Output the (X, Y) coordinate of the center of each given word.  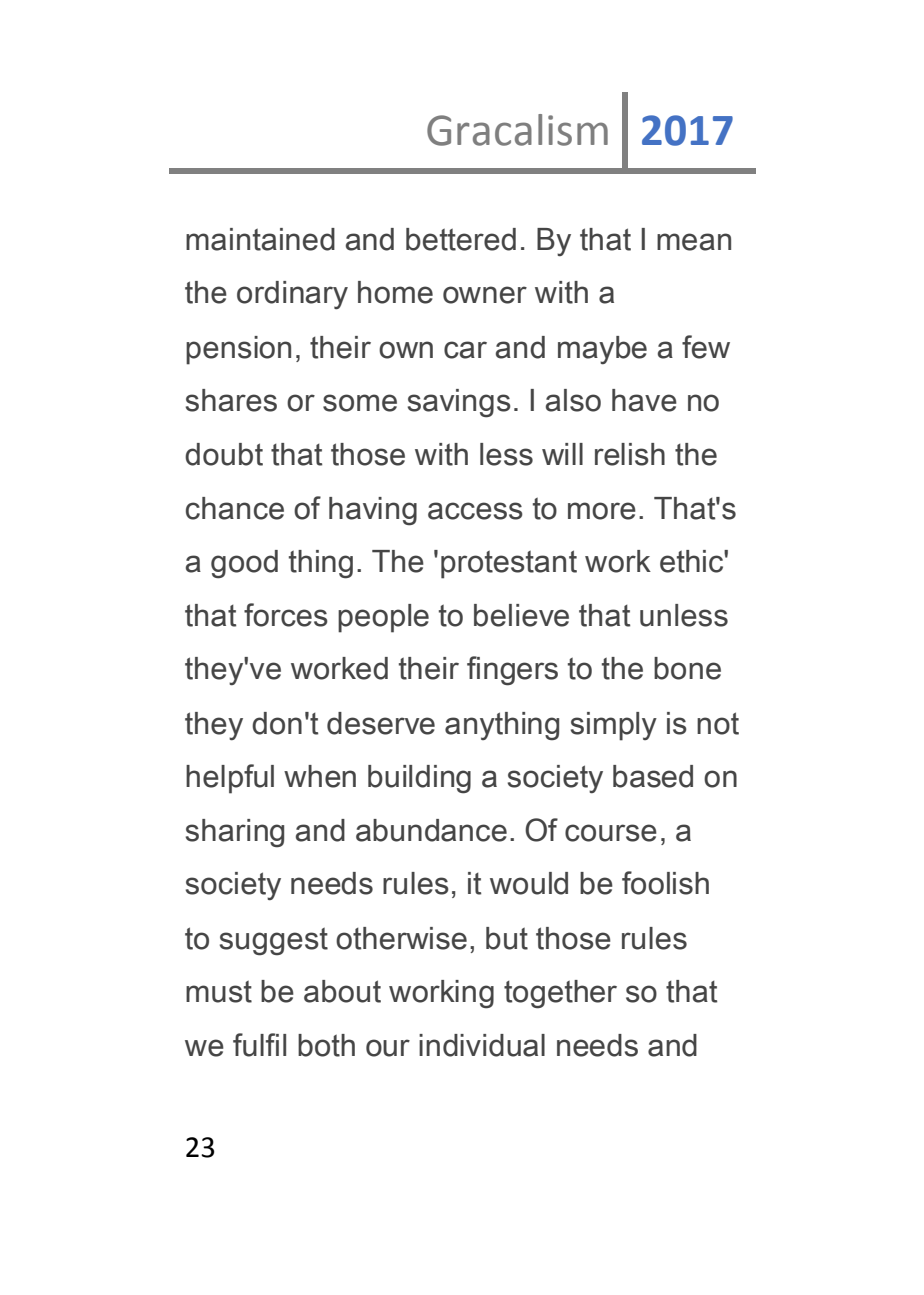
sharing (235, 833)
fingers (512, 671)
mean (694, 242)
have (644, 400)
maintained (260, 239)
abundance (431, 830)
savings (459, 403)
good (244, 564)
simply (614, 726)
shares (231, 400)
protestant (509, 564)
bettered (461, 239)
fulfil (259, 1045)
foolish (665, 883)
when (320, 776)
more (602, 511)
